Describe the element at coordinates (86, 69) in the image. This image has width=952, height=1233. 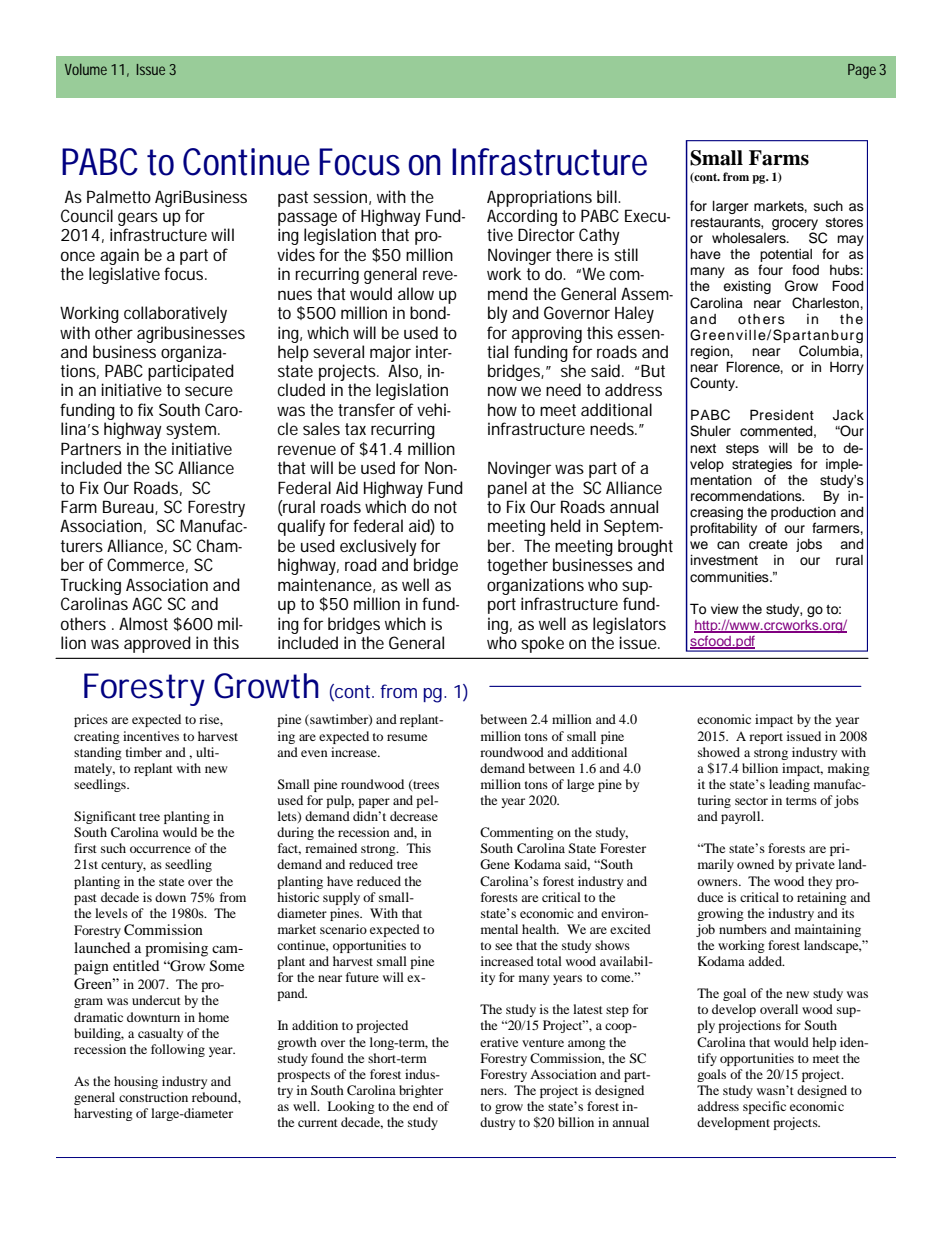
I see `Volume` at that location.
